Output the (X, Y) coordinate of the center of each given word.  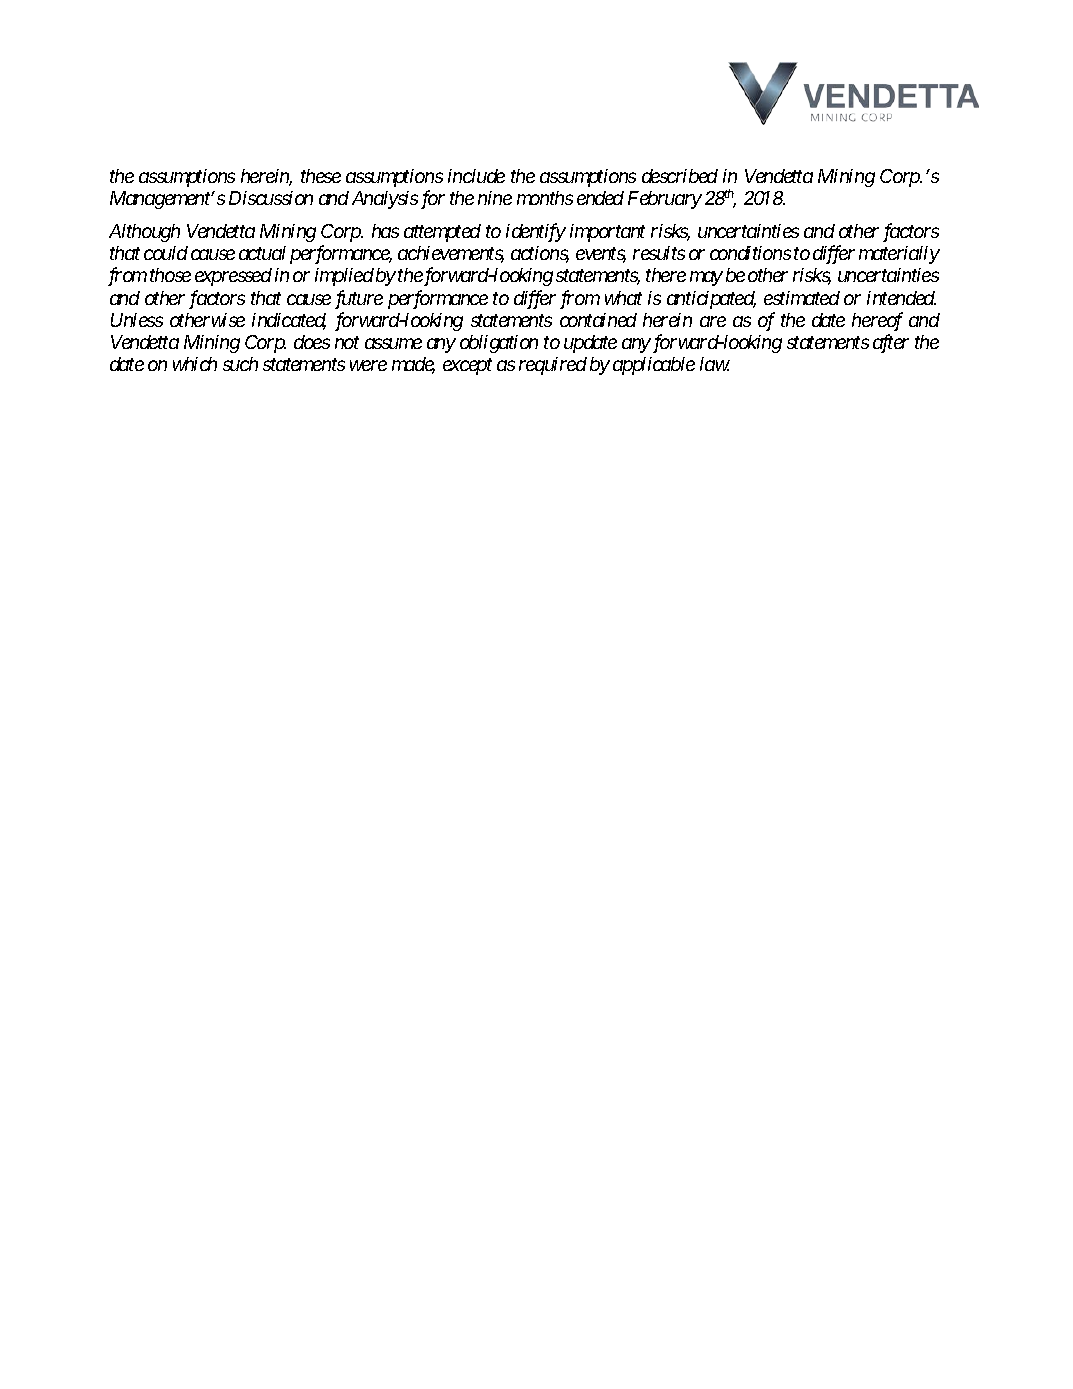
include (476, 176)
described (680, 176)
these (321, 176)
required (553, 366)
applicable (654, 366)
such (240, 364)
